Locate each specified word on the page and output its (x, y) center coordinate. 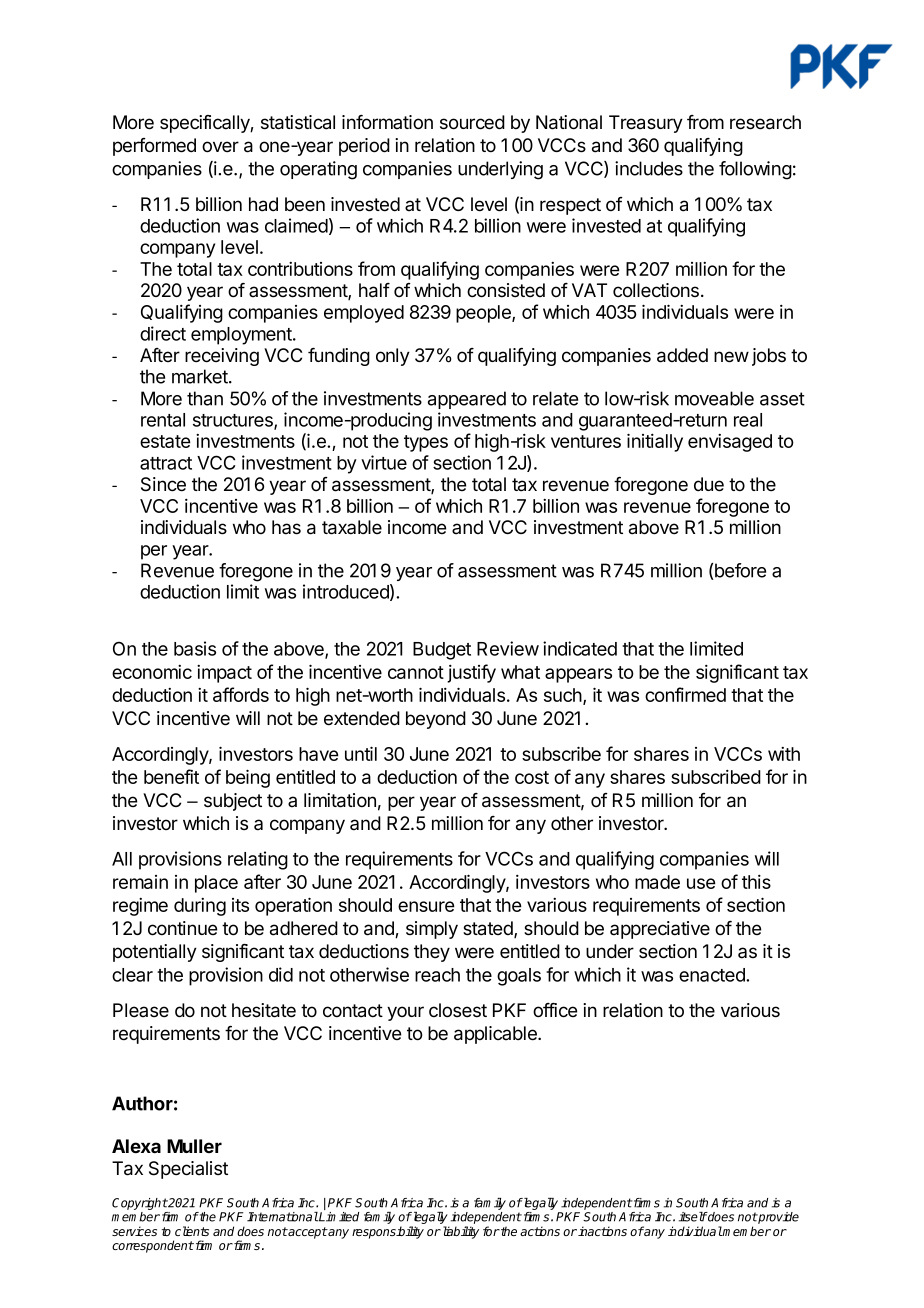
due (709, 484)
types (426, 443)
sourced (472, 122)
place (216, 884)
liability (459, 1232)
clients (192, 1231)
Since (163, 484)
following (755, 170)
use (701, 883)
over (220, 147)
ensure (426, 906)
